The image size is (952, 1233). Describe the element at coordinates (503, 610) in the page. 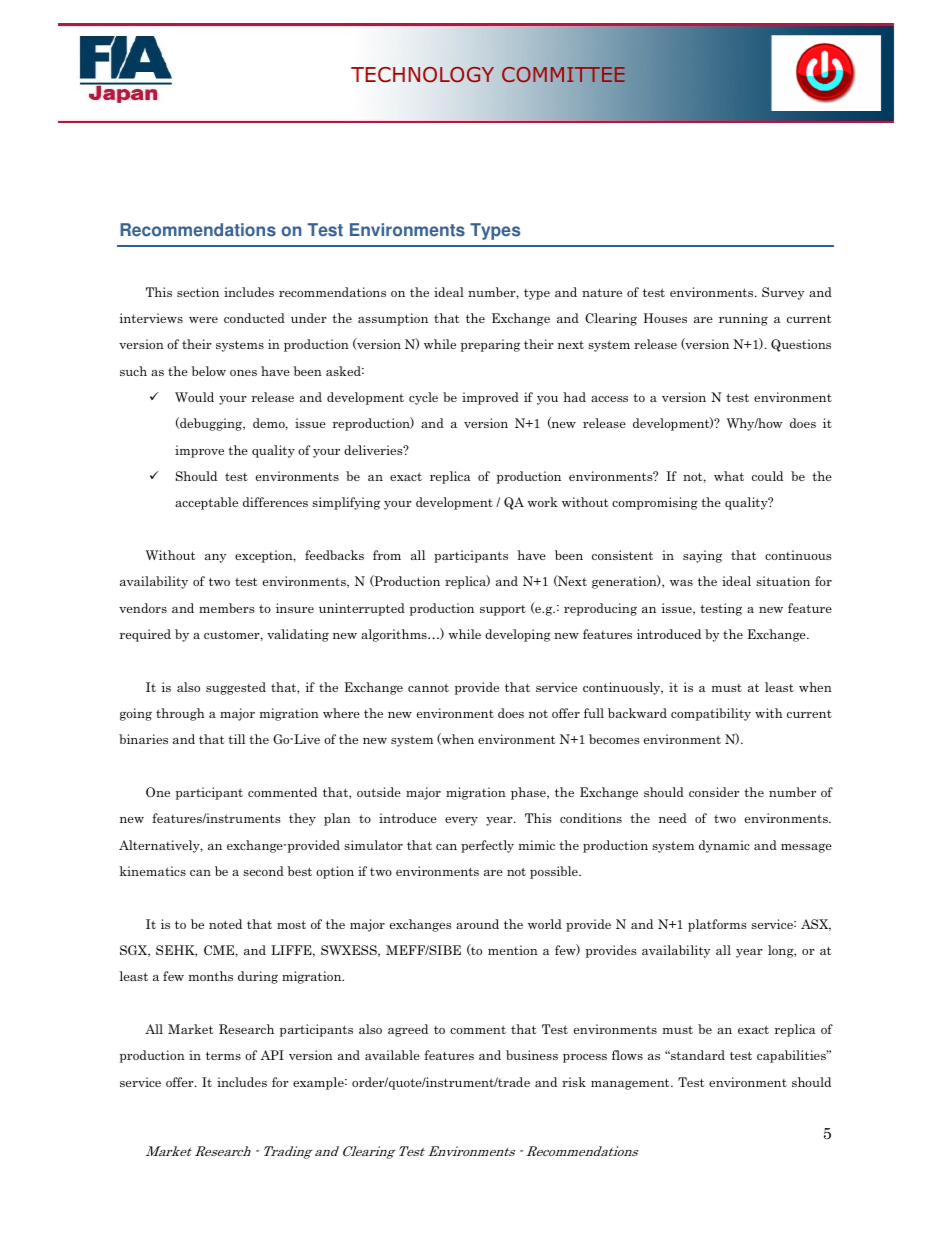

I see `support` at that location.
